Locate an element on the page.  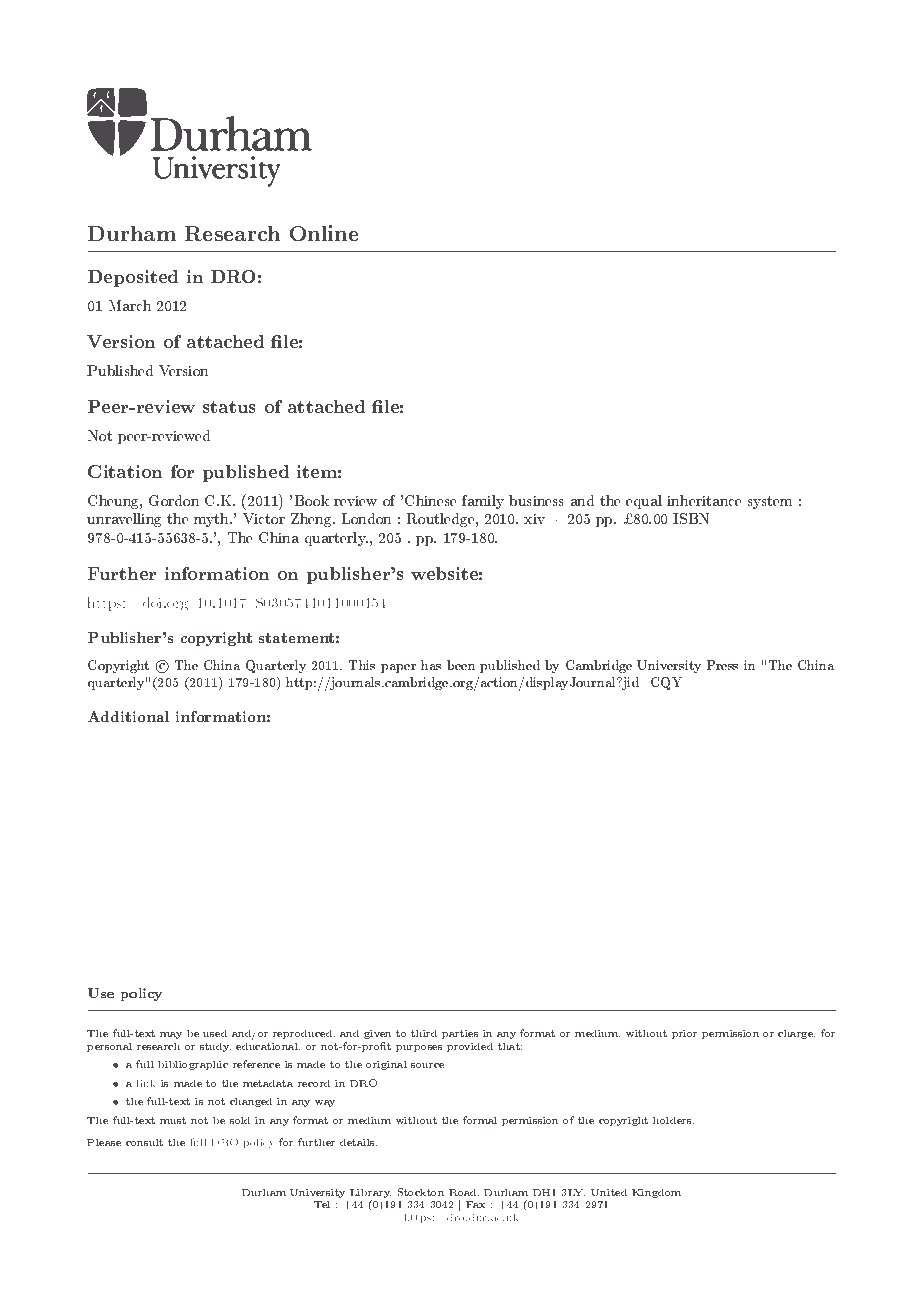
Gordon is located at coordinates (174, 500).
